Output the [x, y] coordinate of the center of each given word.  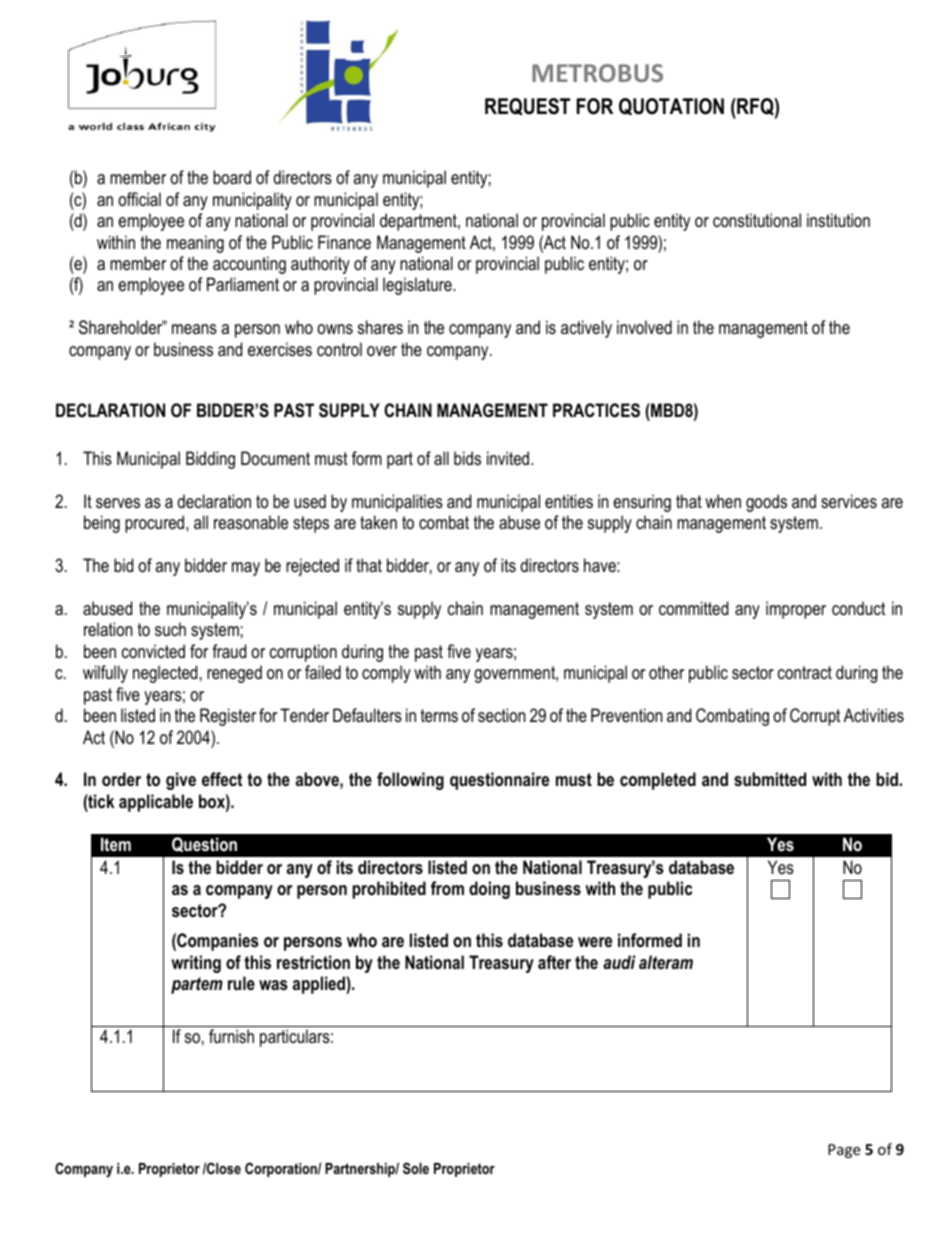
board [232, 177]
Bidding [210, 460]
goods [766, 503]
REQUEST [527, 107]
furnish [231, 1036]
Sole [416, 1168]
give [181, 781]
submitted [770, 779]
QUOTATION [671, 107]
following [410, 781]
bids [467, 458]
